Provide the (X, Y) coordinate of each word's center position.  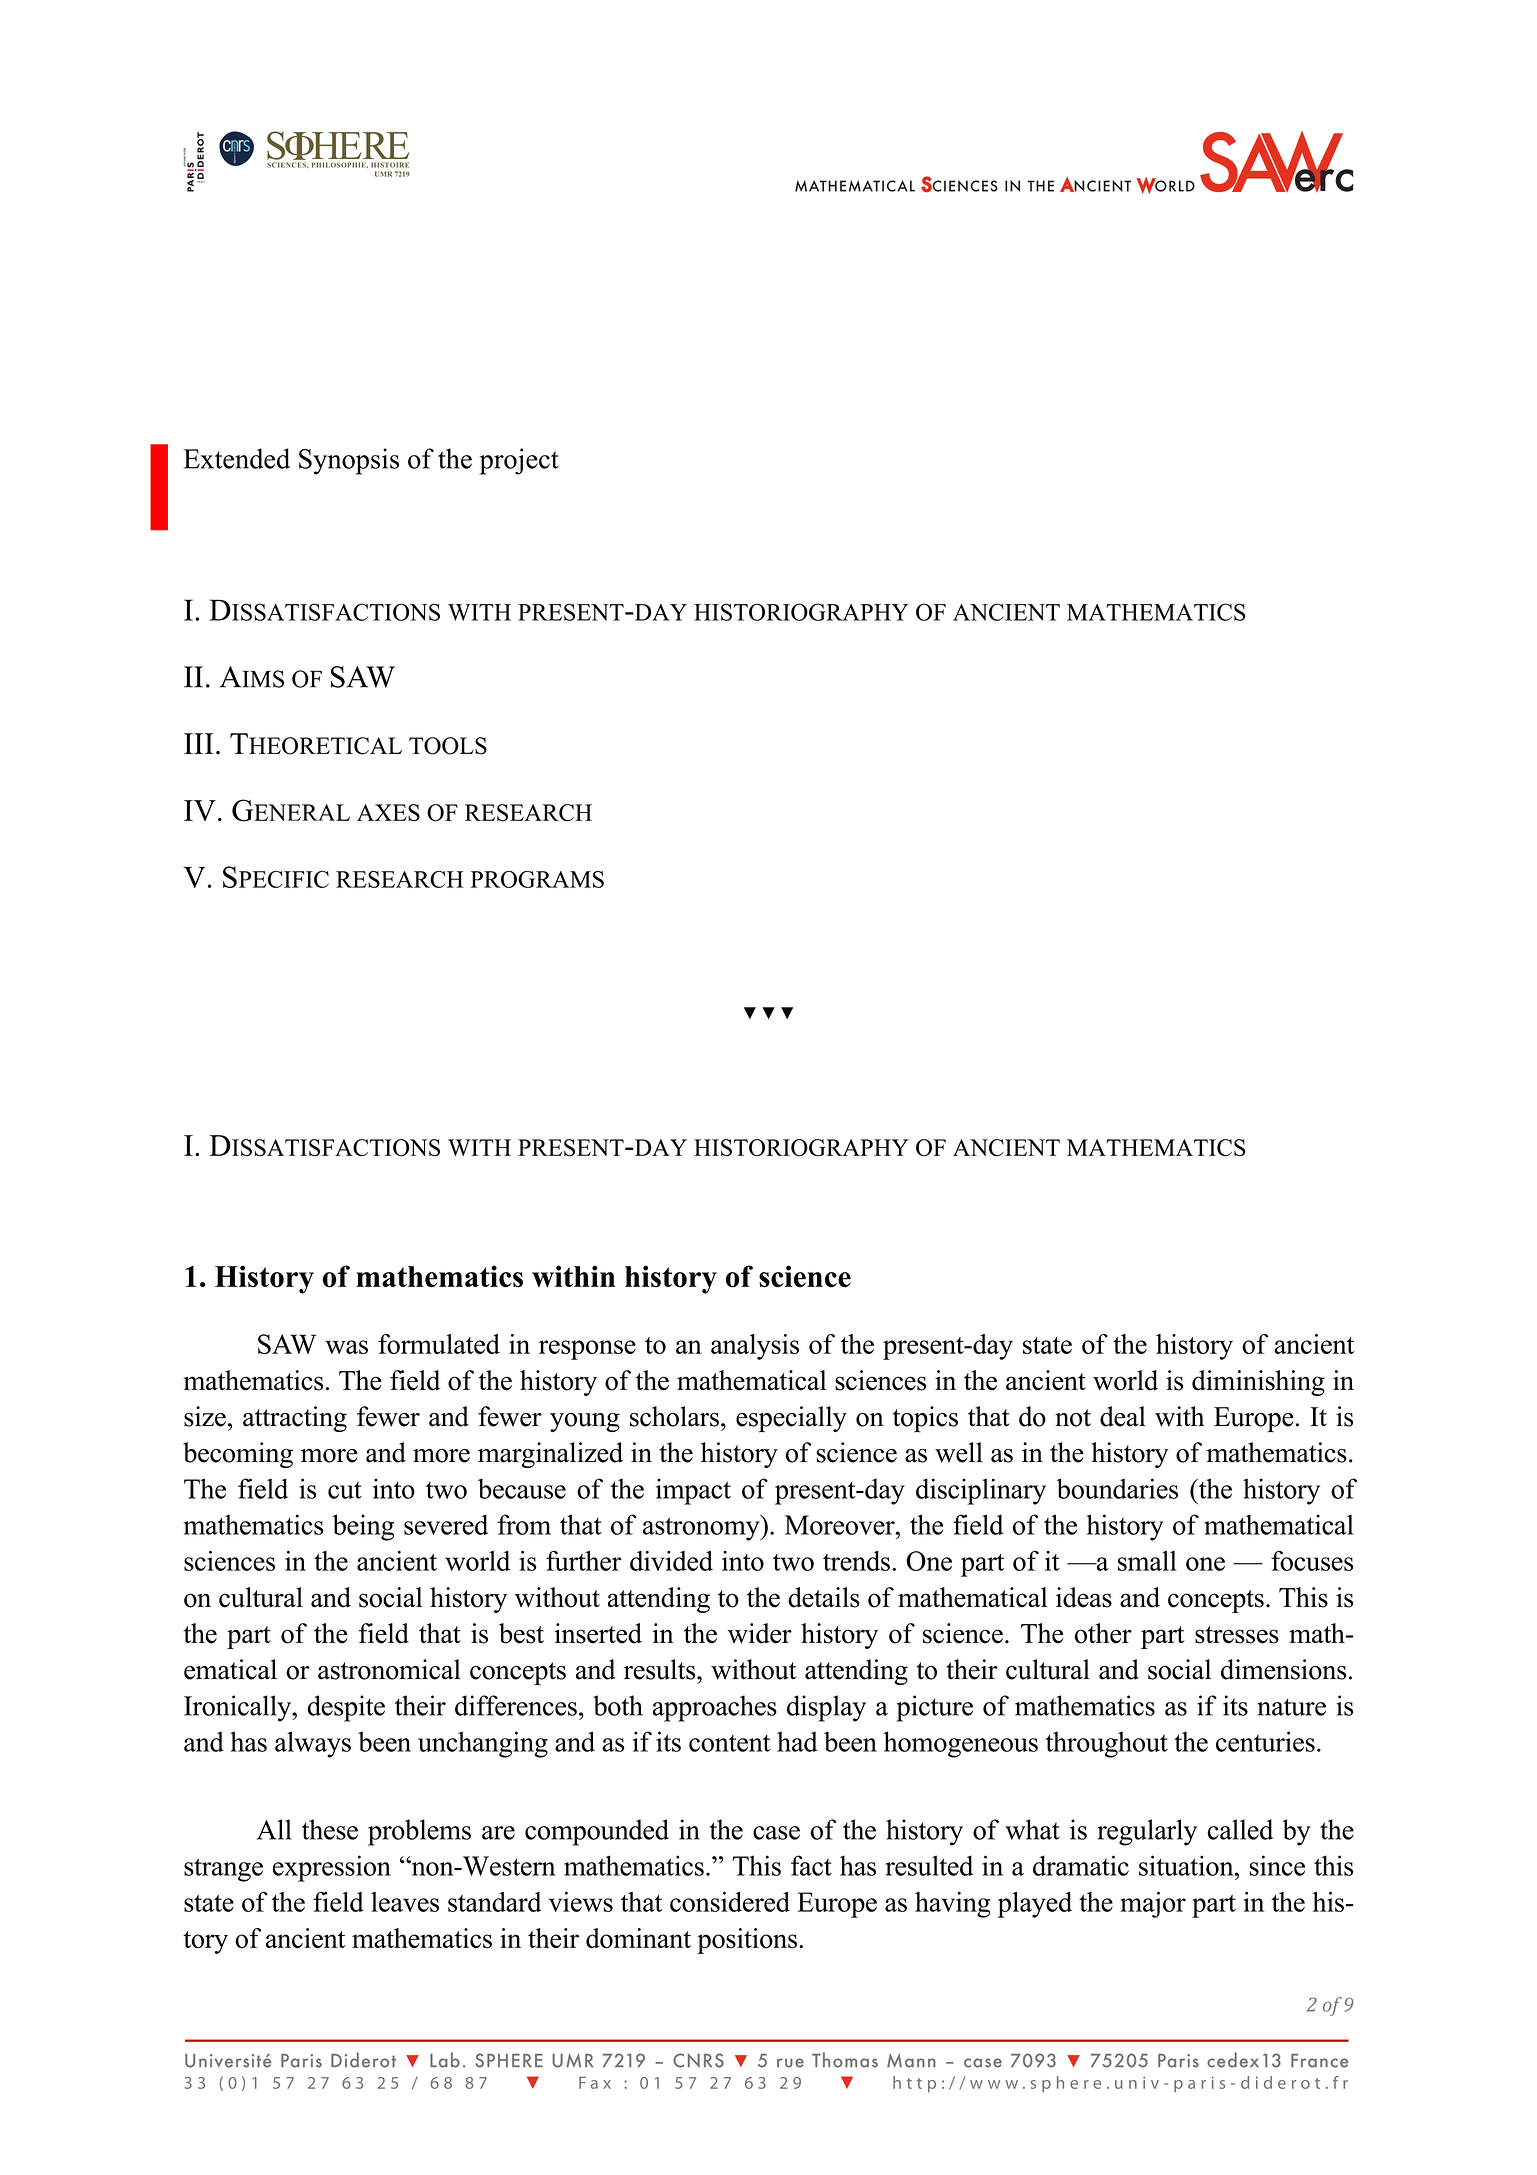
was (346, 1347)
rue (790, 2063)
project (519, 461)
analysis (755, 1347)
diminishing (1258, 1383)
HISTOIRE (390, 165)
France (1319, 2061)
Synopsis (349, 461)
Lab (445, 2060)
